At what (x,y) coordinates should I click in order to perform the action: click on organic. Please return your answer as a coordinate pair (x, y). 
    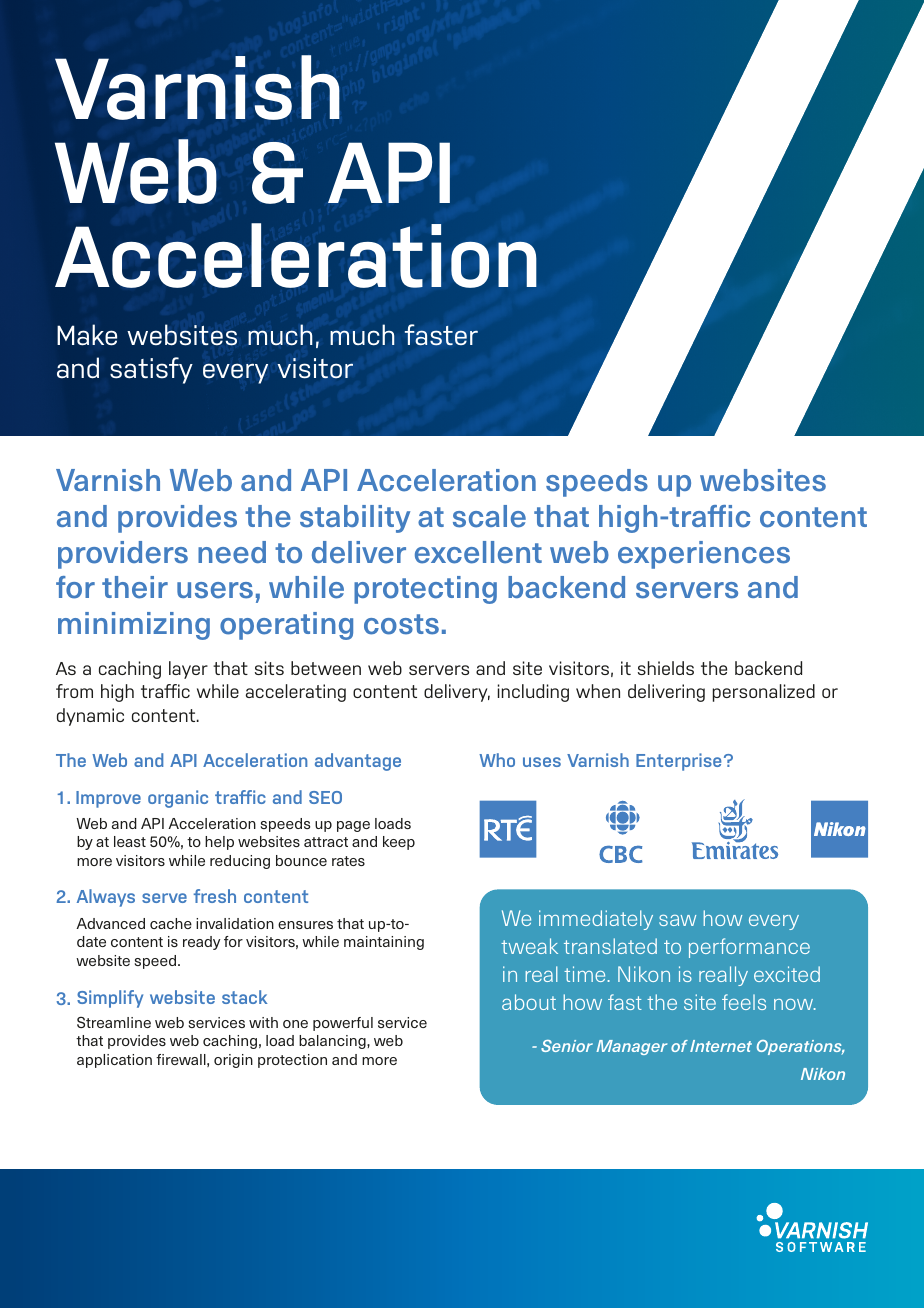
    Looking at the image, I should click on (178, 799).
